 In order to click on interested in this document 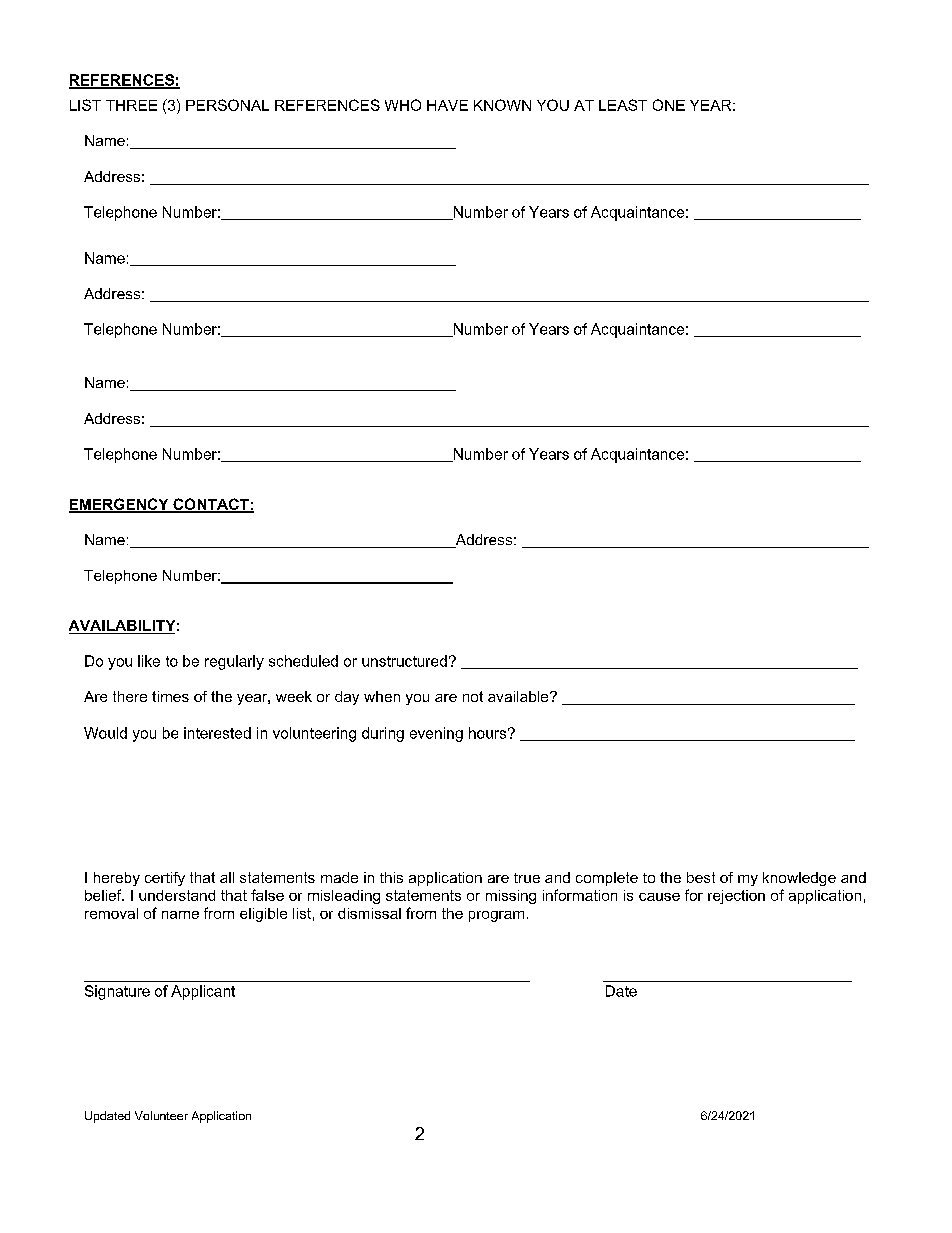, I will do `click(217, 733)`.
